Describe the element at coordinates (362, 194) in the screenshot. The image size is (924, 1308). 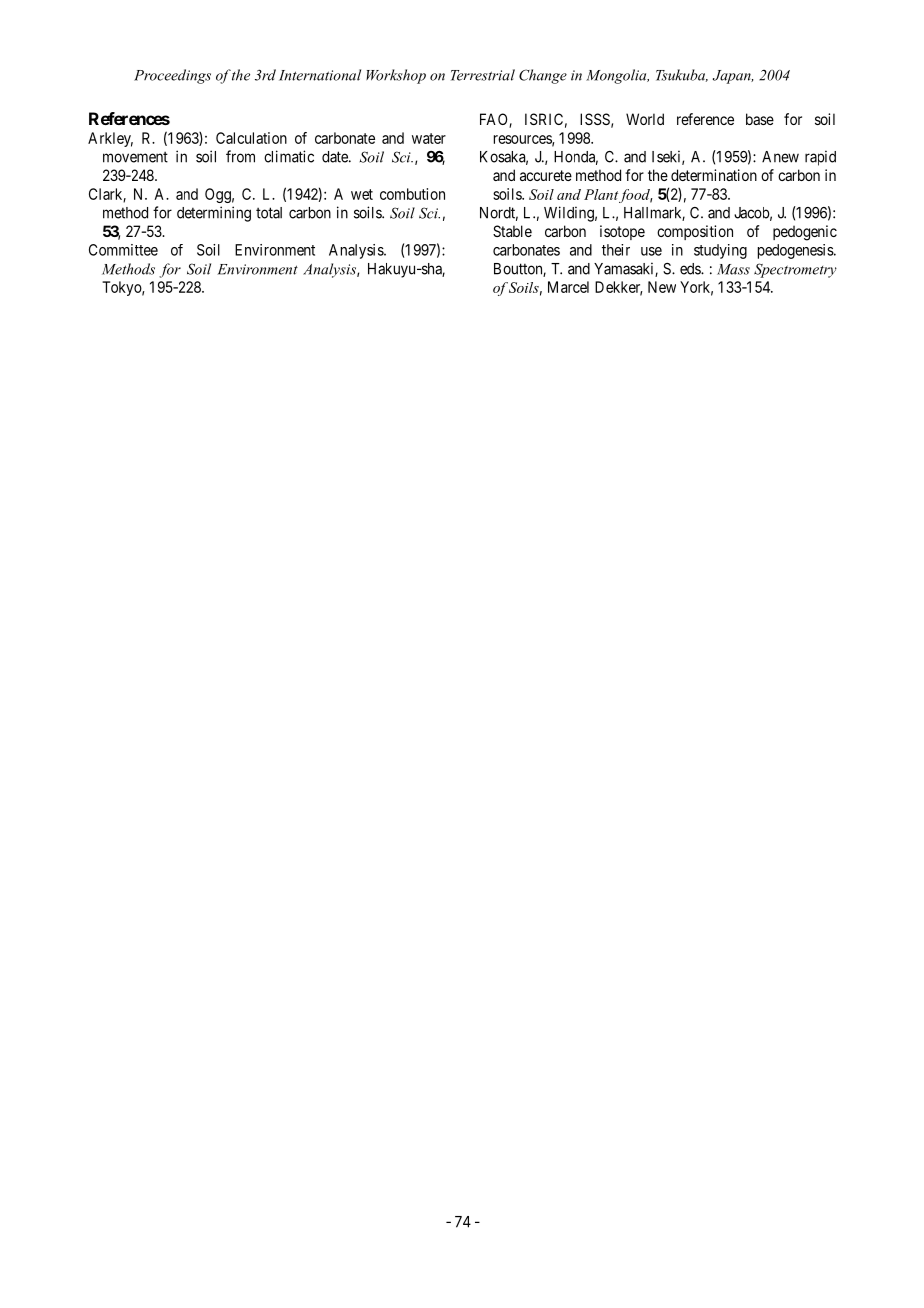
I see `wet` at that location.
